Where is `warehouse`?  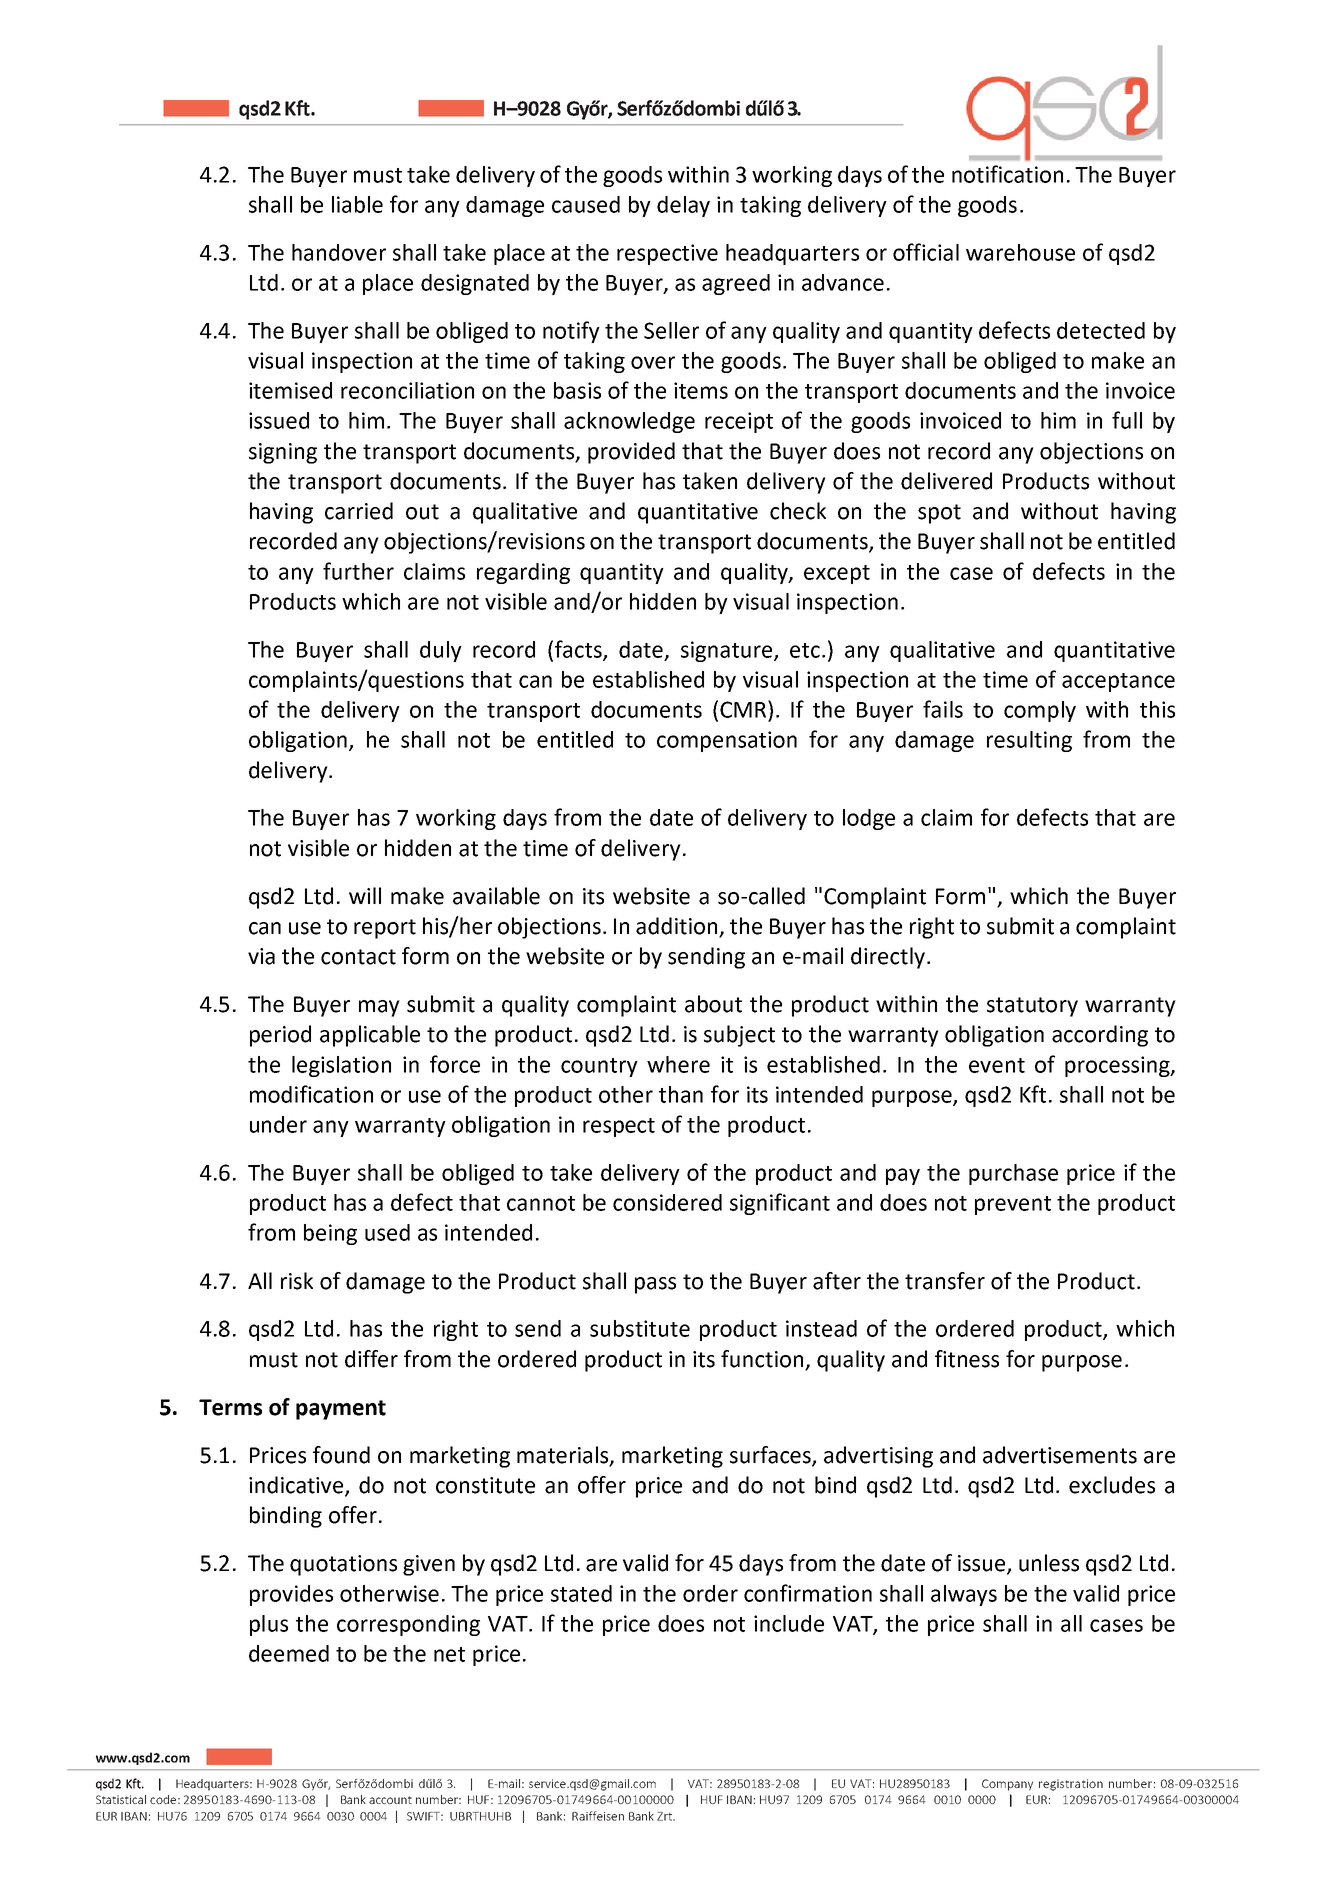
warehouse is located at coordinates (1020, 252).
